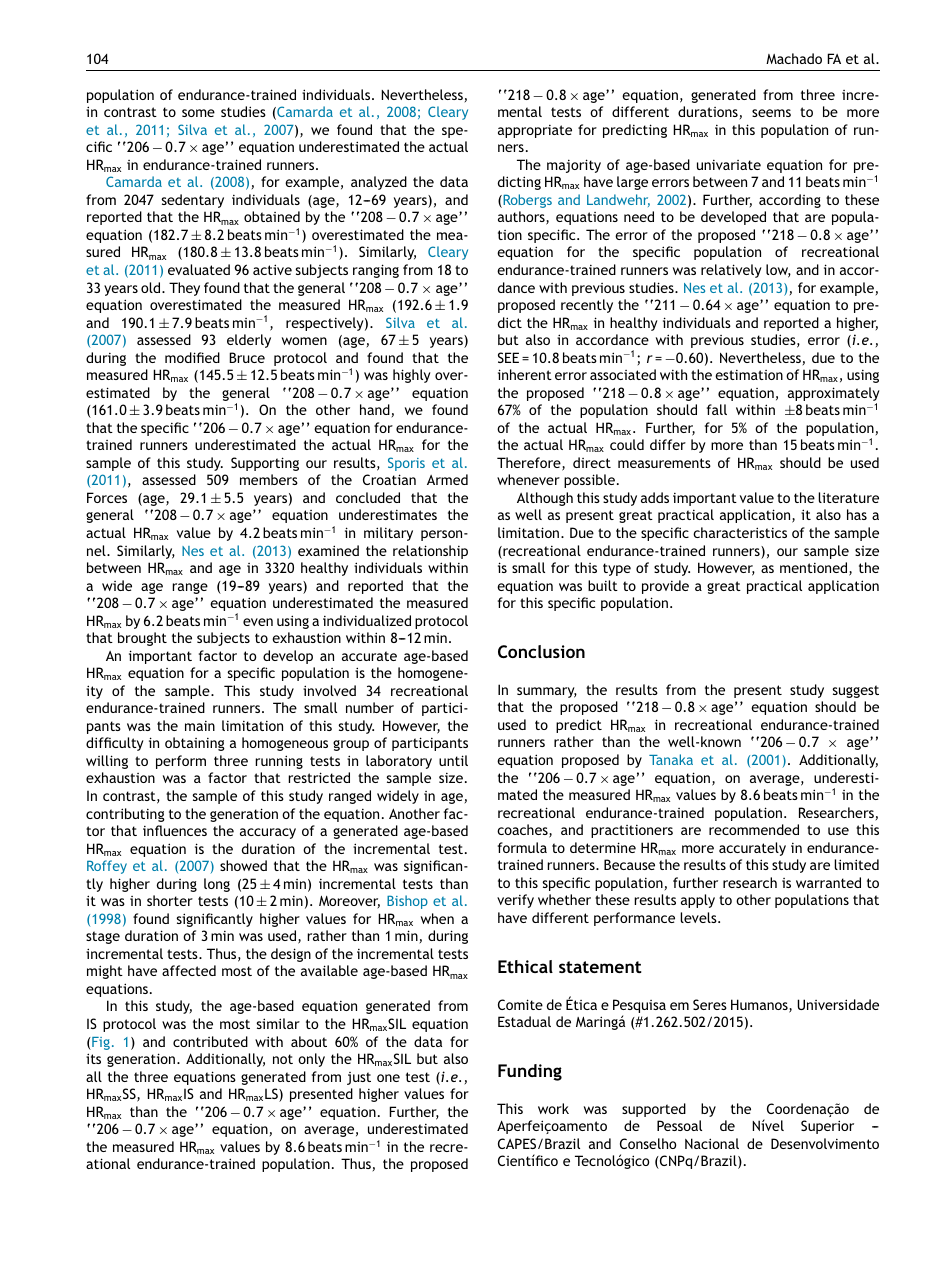  Describe the element at coordinates (195, 744) in the screenshot. I see `obtaining` at that location.
